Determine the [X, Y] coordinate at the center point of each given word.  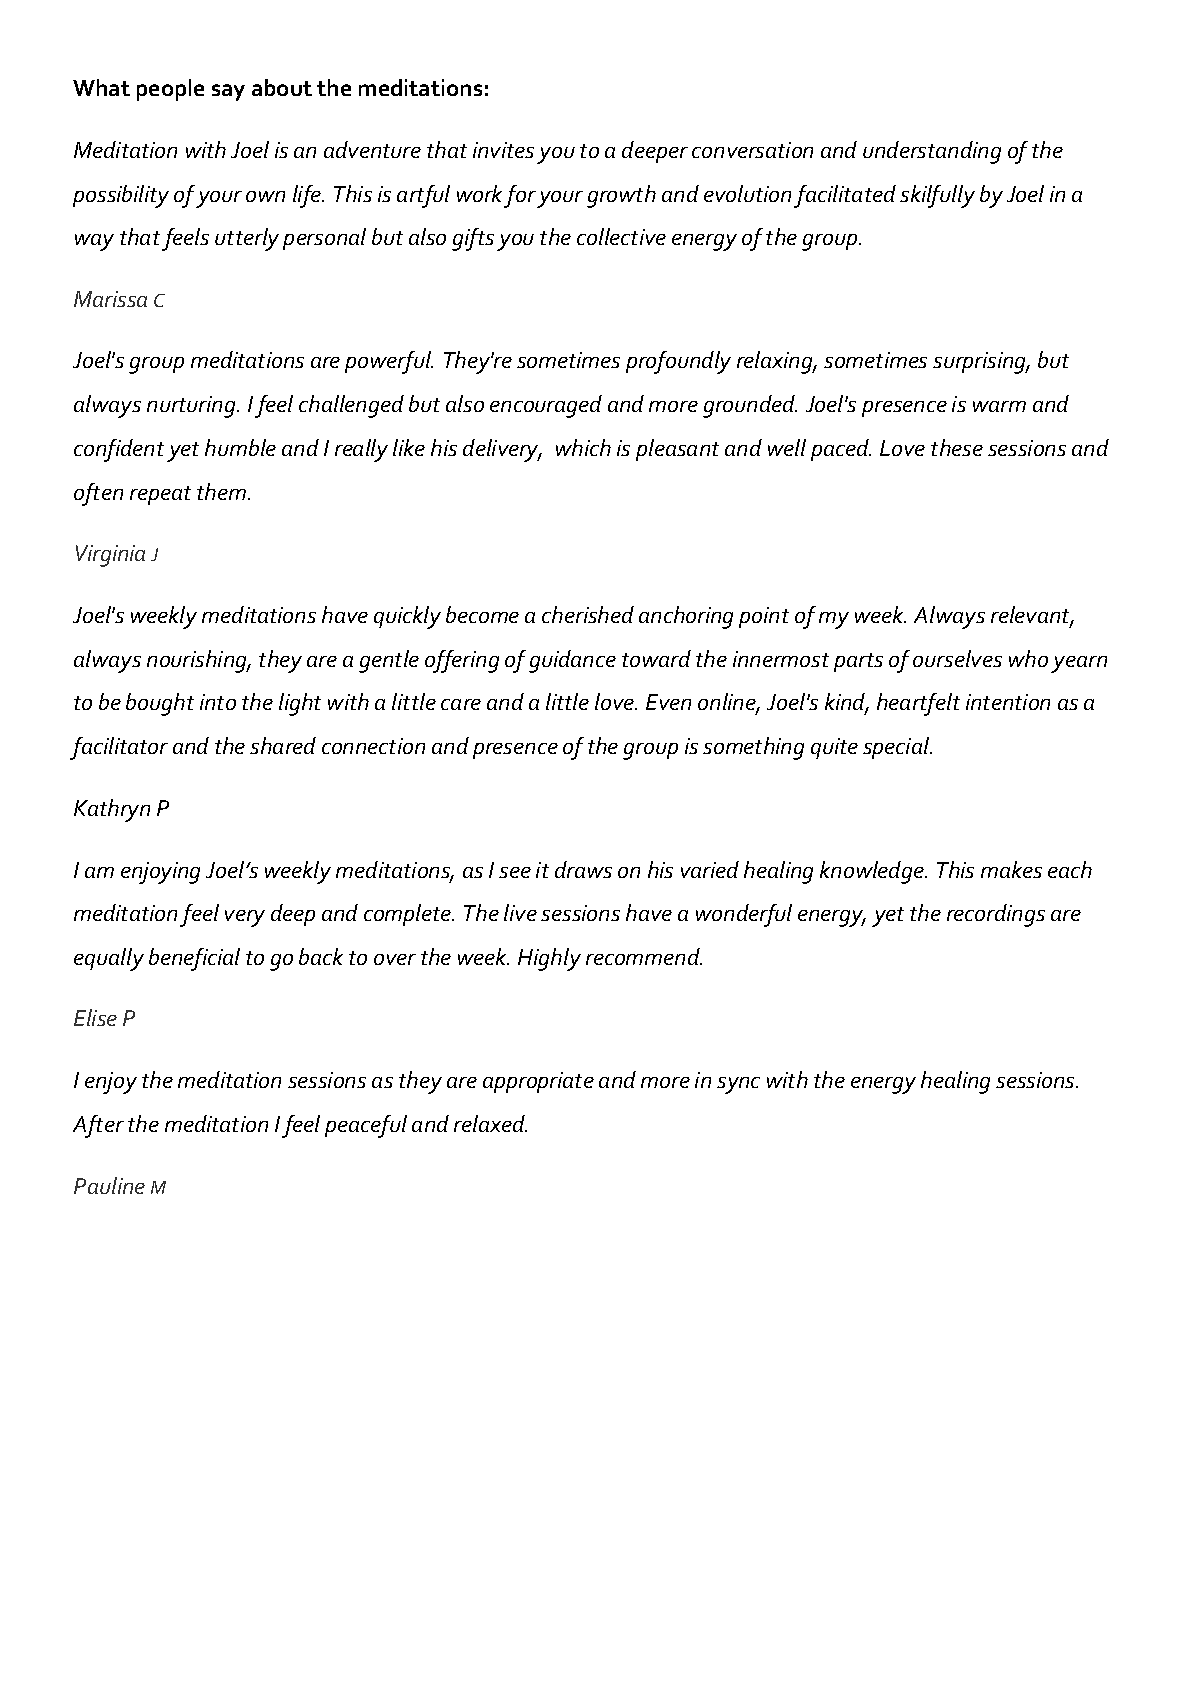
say [228, 92]
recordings [996, 915]
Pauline [109, 1185]
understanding [932, 152]
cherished [588, 614]
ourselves [957, 658]
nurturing [192, 407]
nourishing [198, 661]
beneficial [194, 959]
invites [503, 150]
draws [583, 869]
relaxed [490, 1123]
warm [999, 406]
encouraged [546, 406]
